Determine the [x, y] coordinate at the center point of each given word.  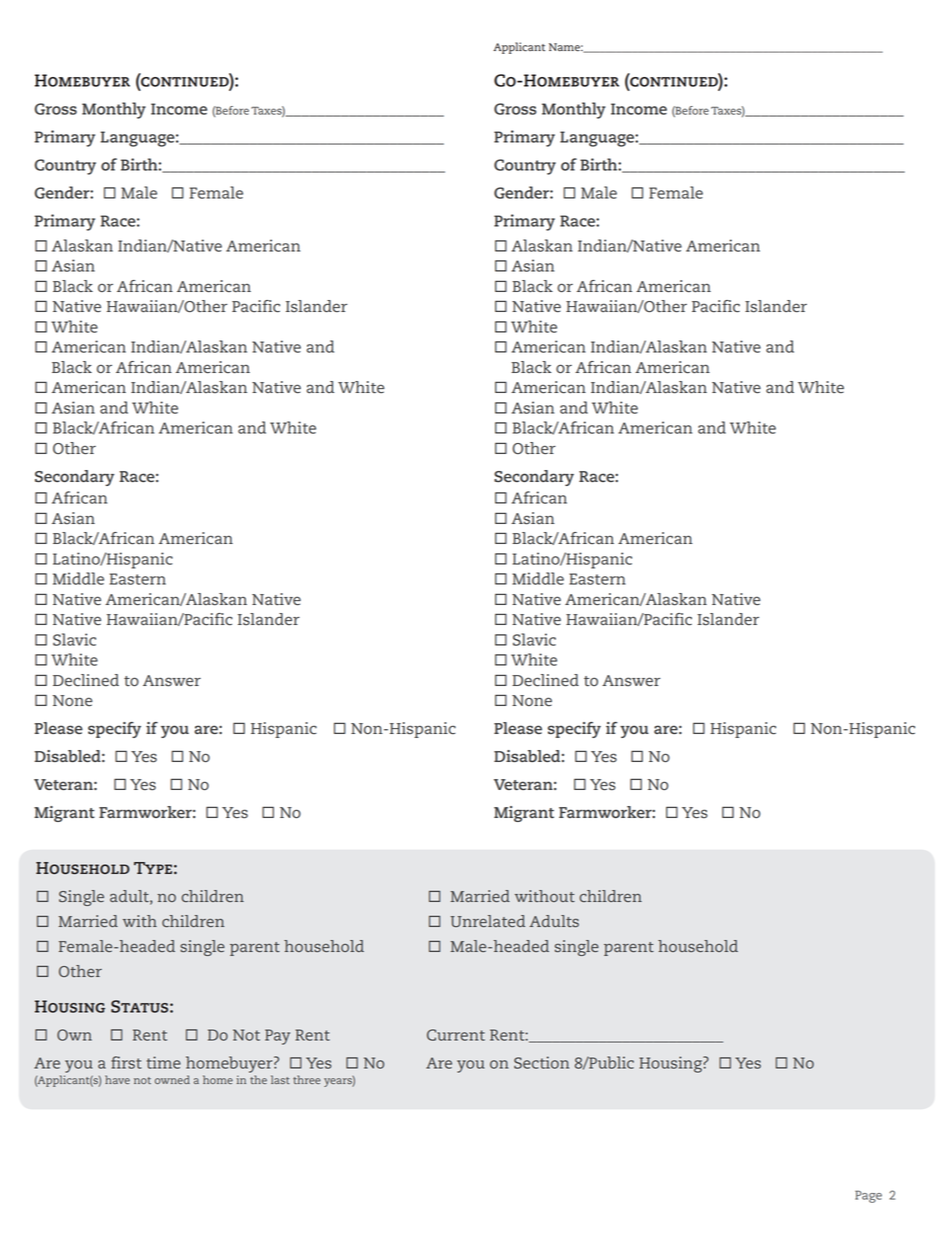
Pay [277, 1037]
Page [868, 1196]
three [307, 1079]
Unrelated [487, 921]
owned [172, 1079]
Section [541, 1062]
